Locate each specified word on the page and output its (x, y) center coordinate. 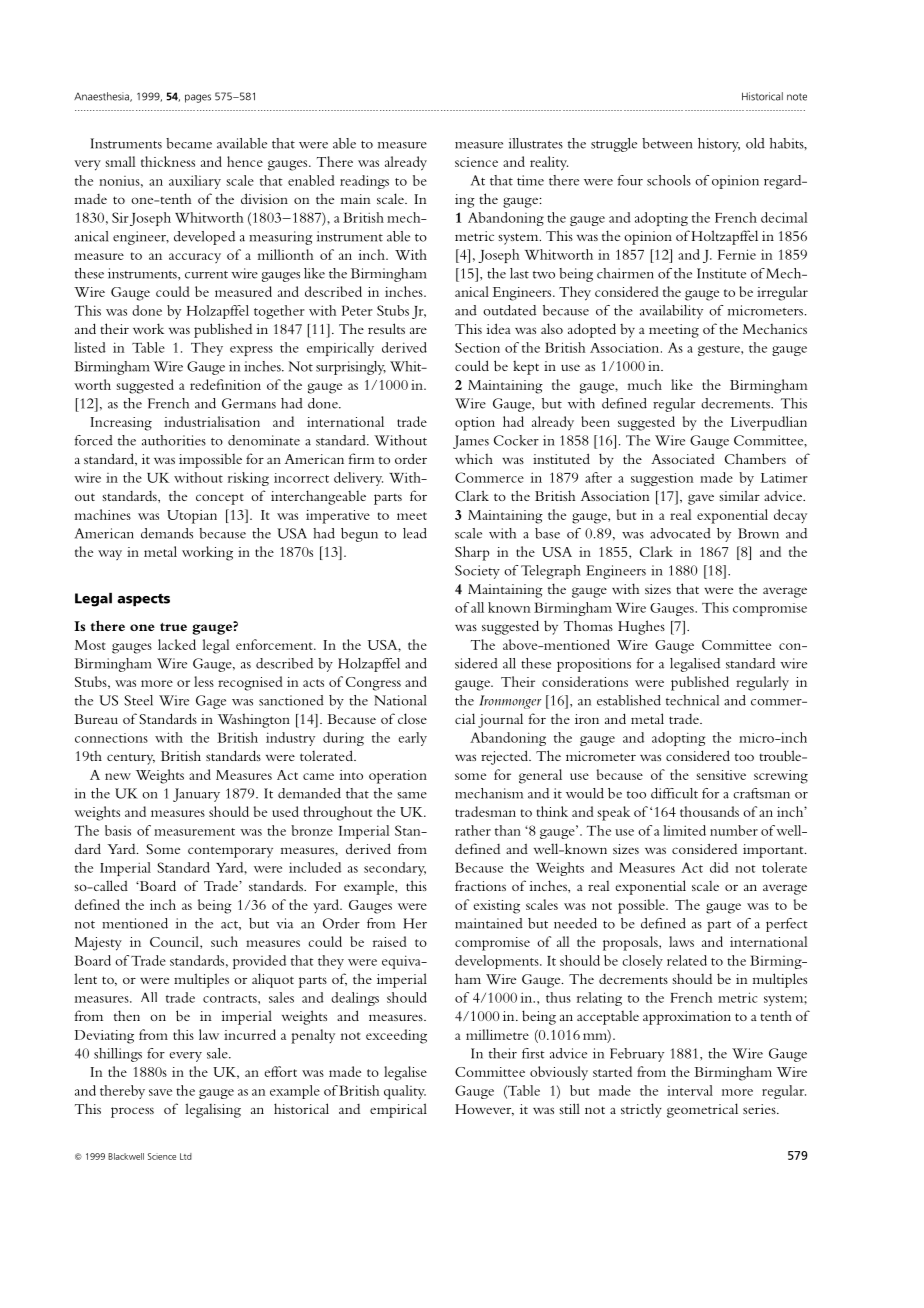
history (719, 145)
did (719, 867)
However (484, 1110)
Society (477, 572)
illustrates (536, 143)
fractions (480, 885)
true (173, 627)
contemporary (230, 852)
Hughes (641, 627)
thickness (168, 161)
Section (477, 348)
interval (690, 1090)
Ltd (186, 1156)
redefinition (225, 384)
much (645, 384)
